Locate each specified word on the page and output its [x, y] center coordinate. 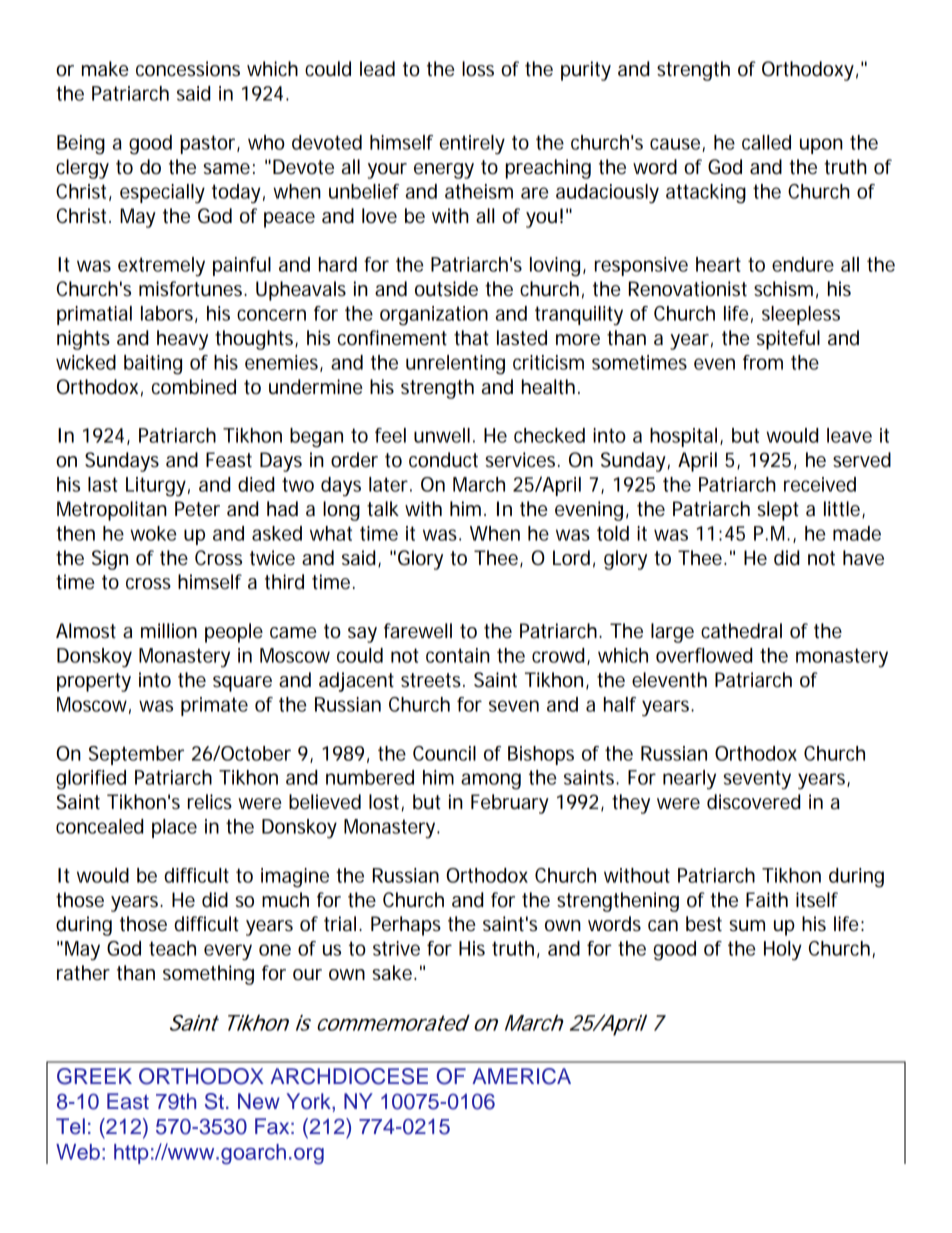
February [510, 804]
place [174, 828]
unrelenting [455, 365]
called [766, 142]
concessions [188, 69]
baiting [153, 365]
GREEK [94, 1076]
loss [478, 69]
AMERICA [521, 1076]
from [763, 362]
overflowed [704, 655]
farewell [418, 631]
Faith [767, 900]
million [169, 631]
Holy [783, 950]
